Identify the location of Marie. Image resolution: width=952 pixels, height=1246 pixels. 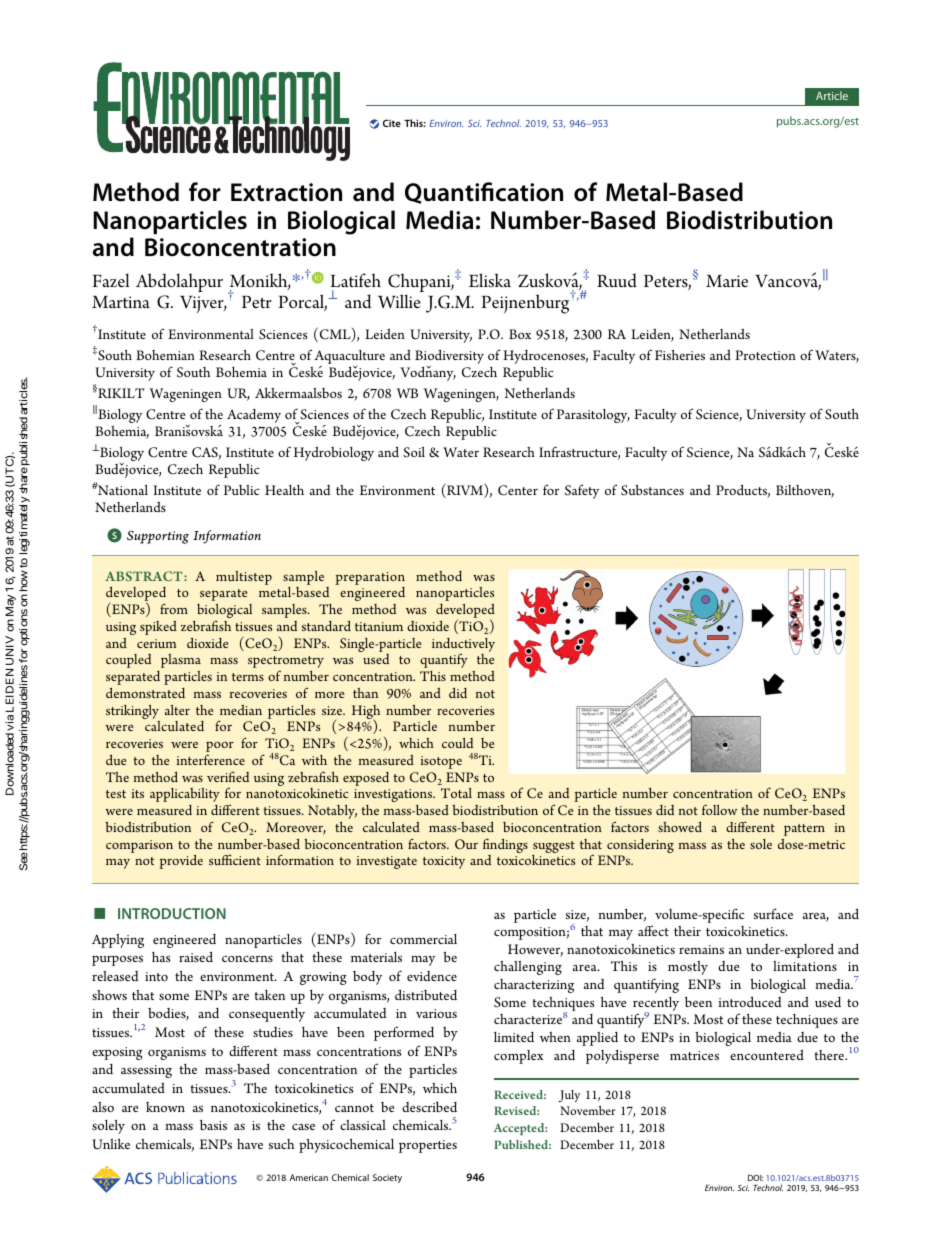
(727, 281).
